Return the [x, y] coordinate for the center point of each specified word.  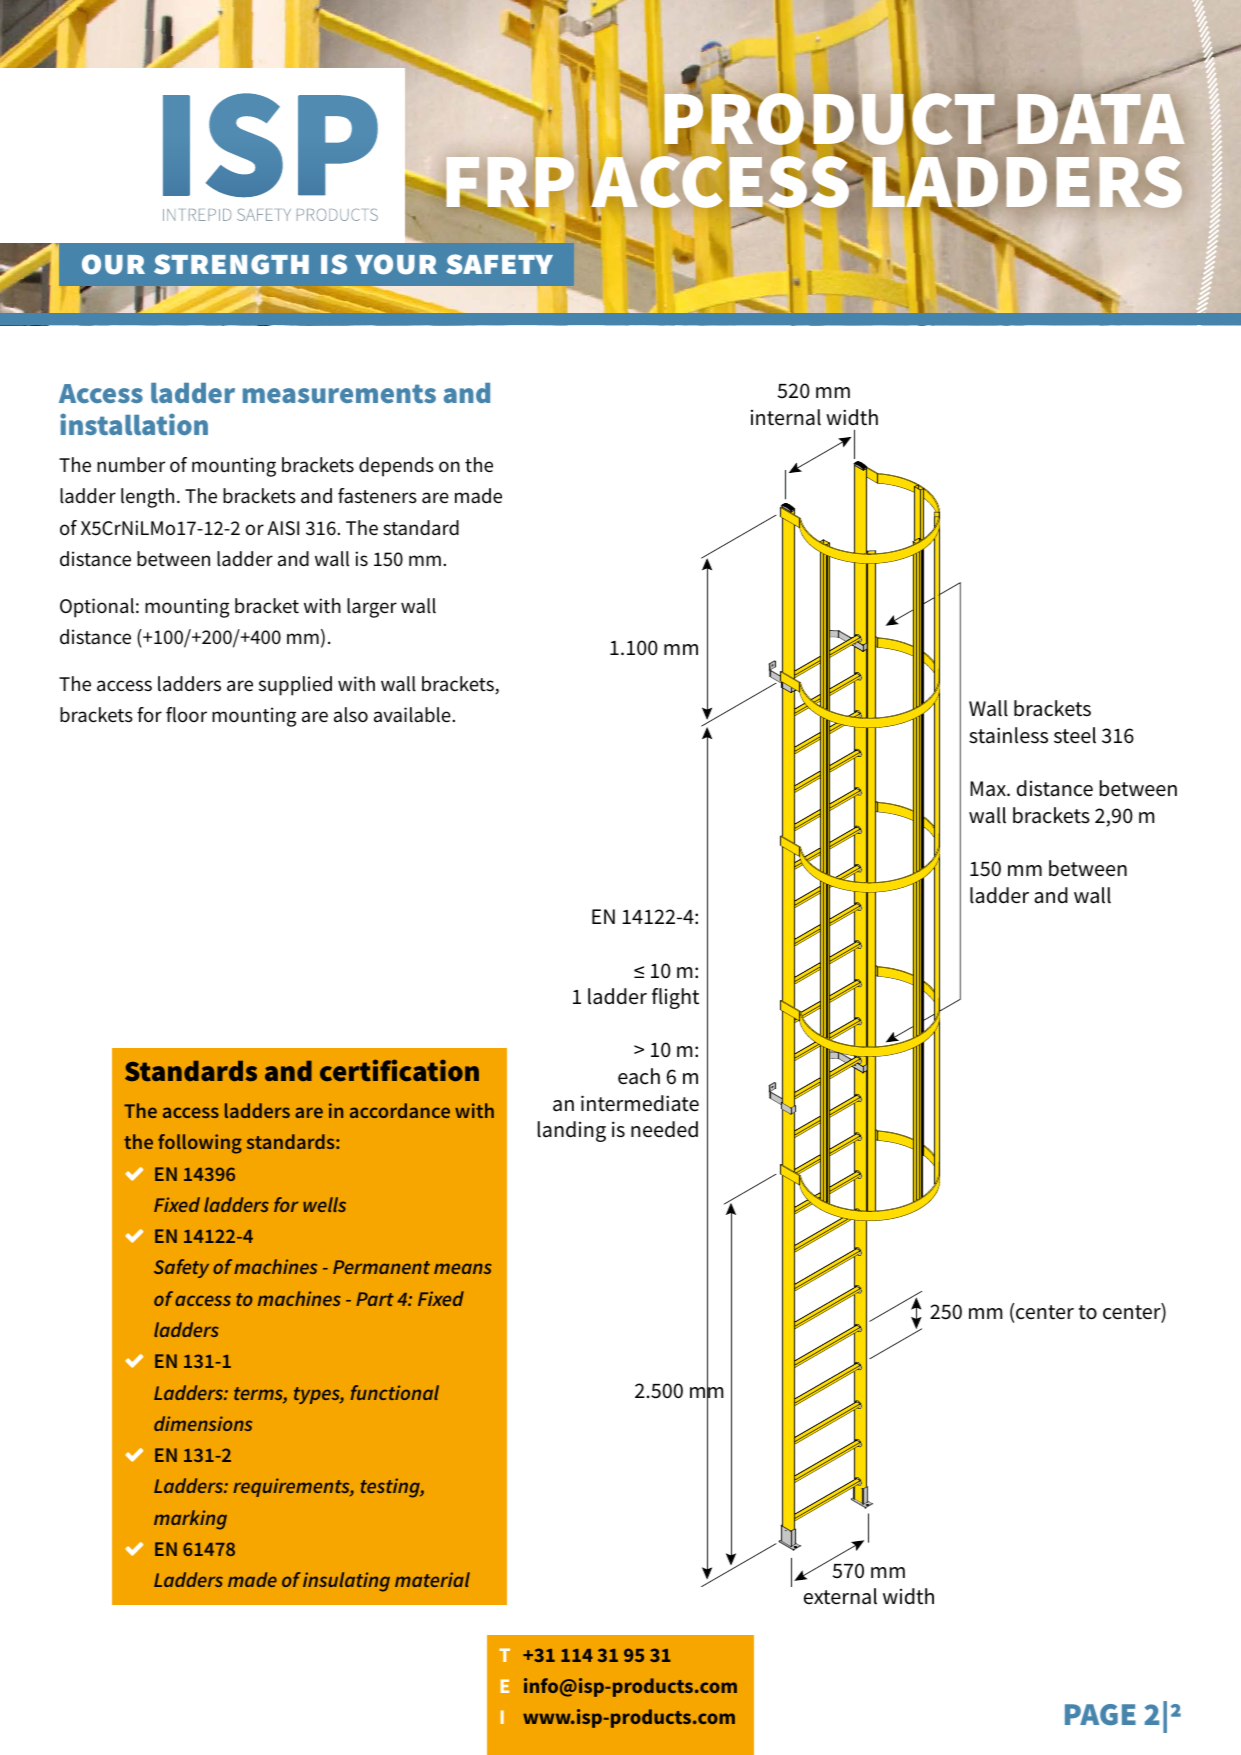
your [396, 264]
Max [989, 789]
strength [231, 264]
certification [399, 1070]
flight [675, 998]
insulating [346, 1582]
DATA [1100, 118]
